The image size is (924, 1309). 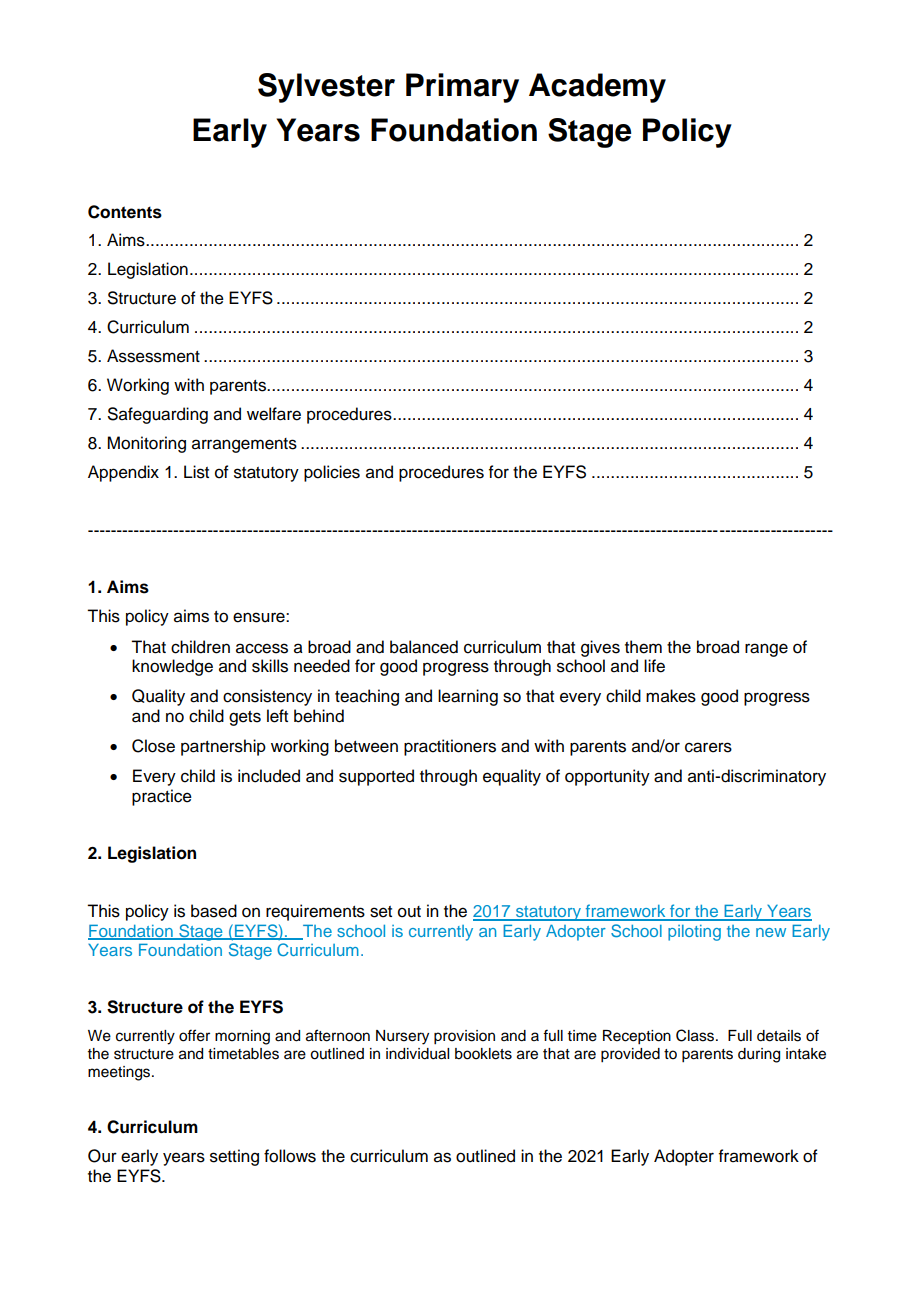 What do you see at coordinates (462, 88) in the image?
I see `Primary` at bounding box center [462, 88].
